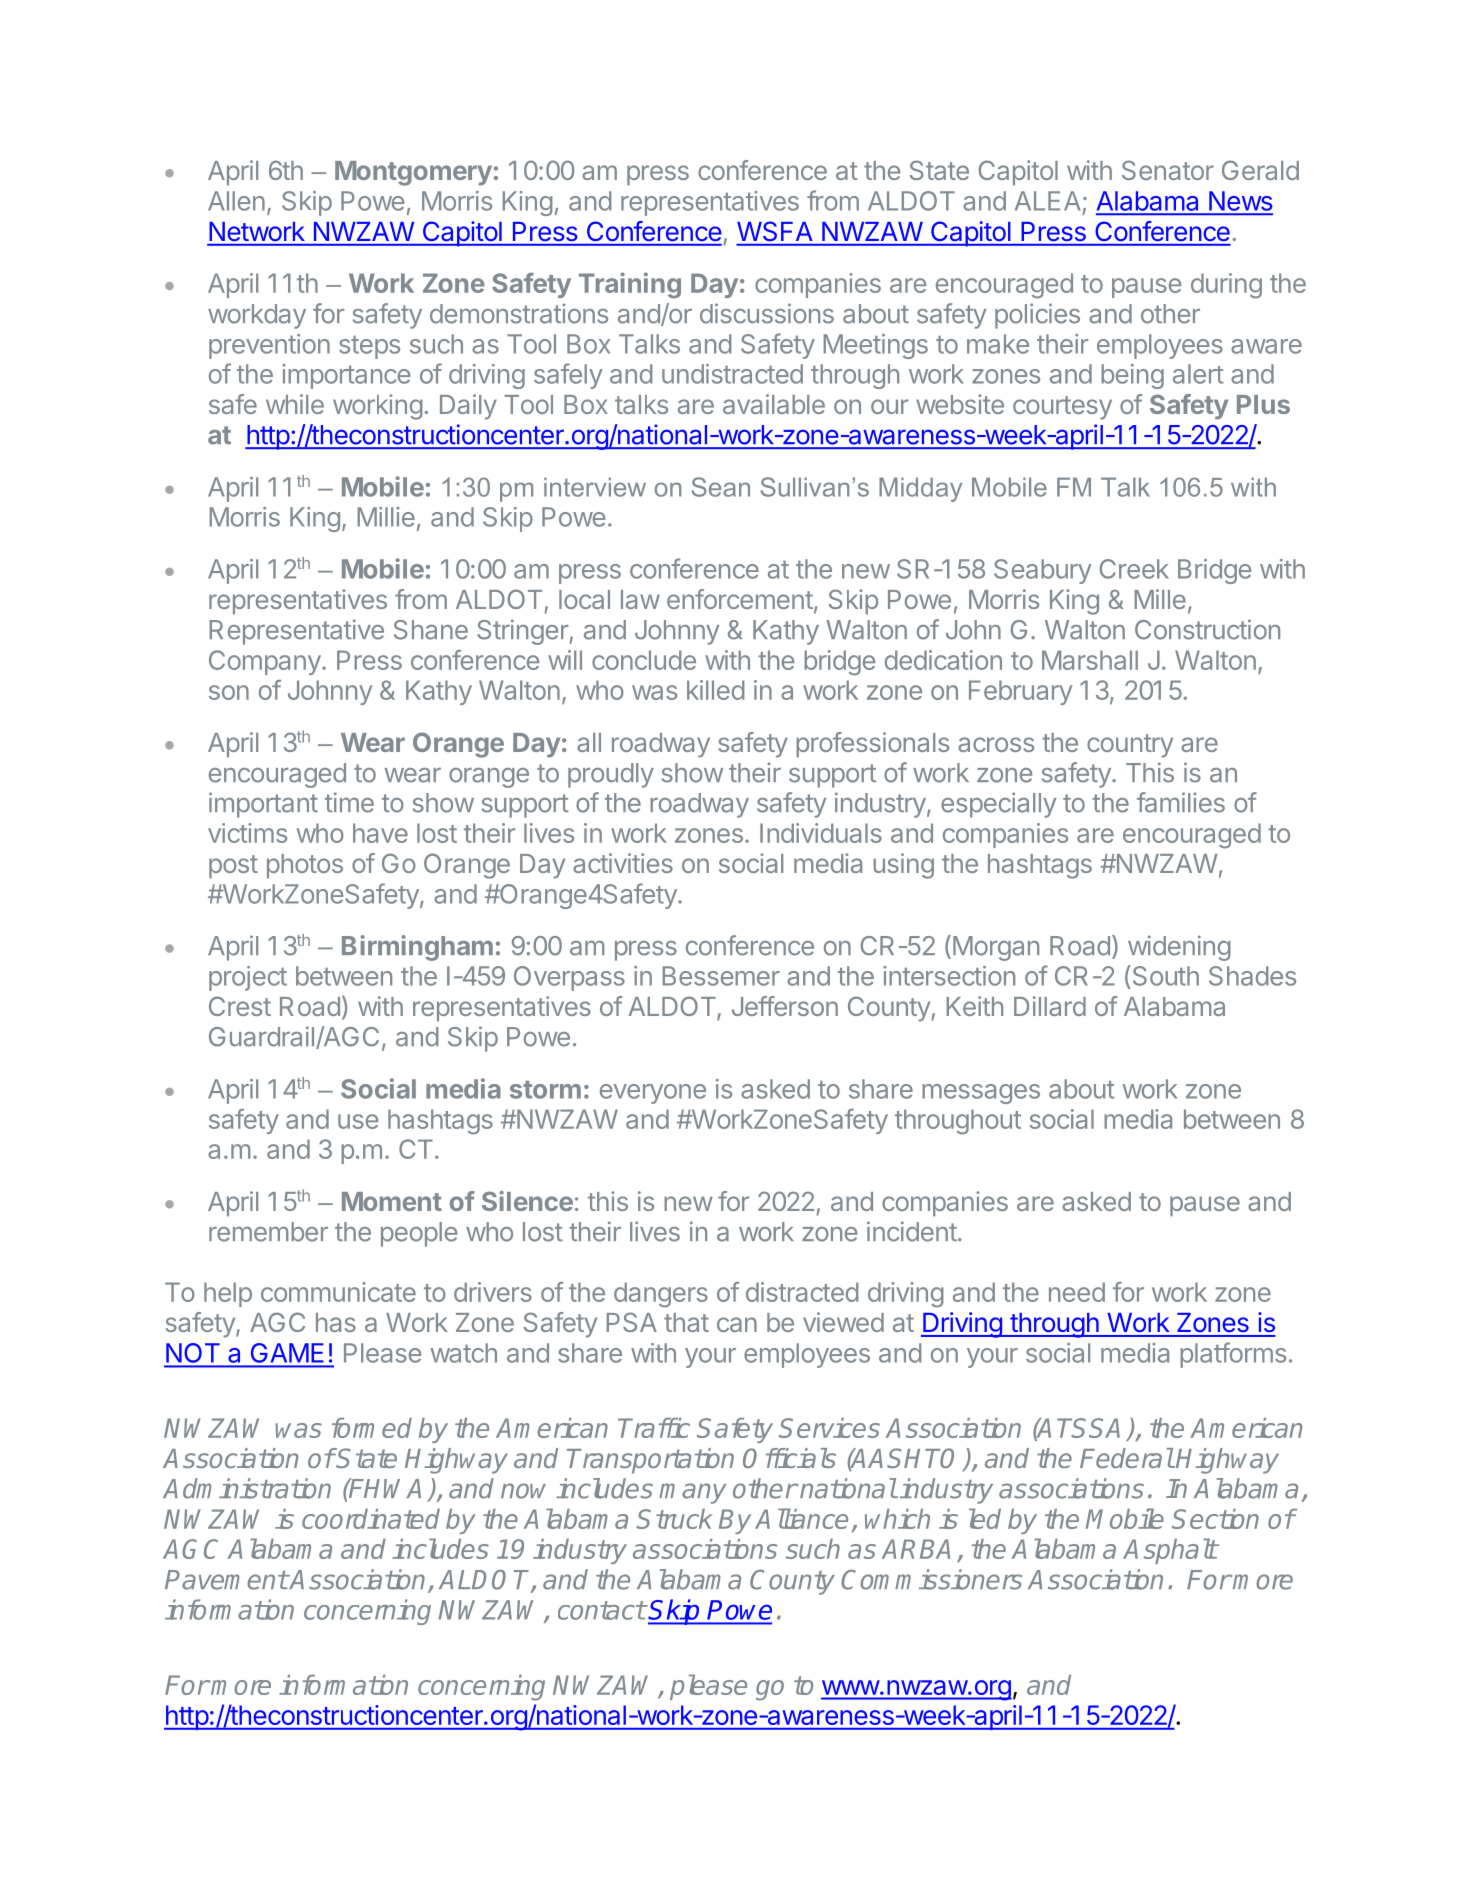 This page has height=1899, width=1467. I want to click on activities, so click(623, 863).
